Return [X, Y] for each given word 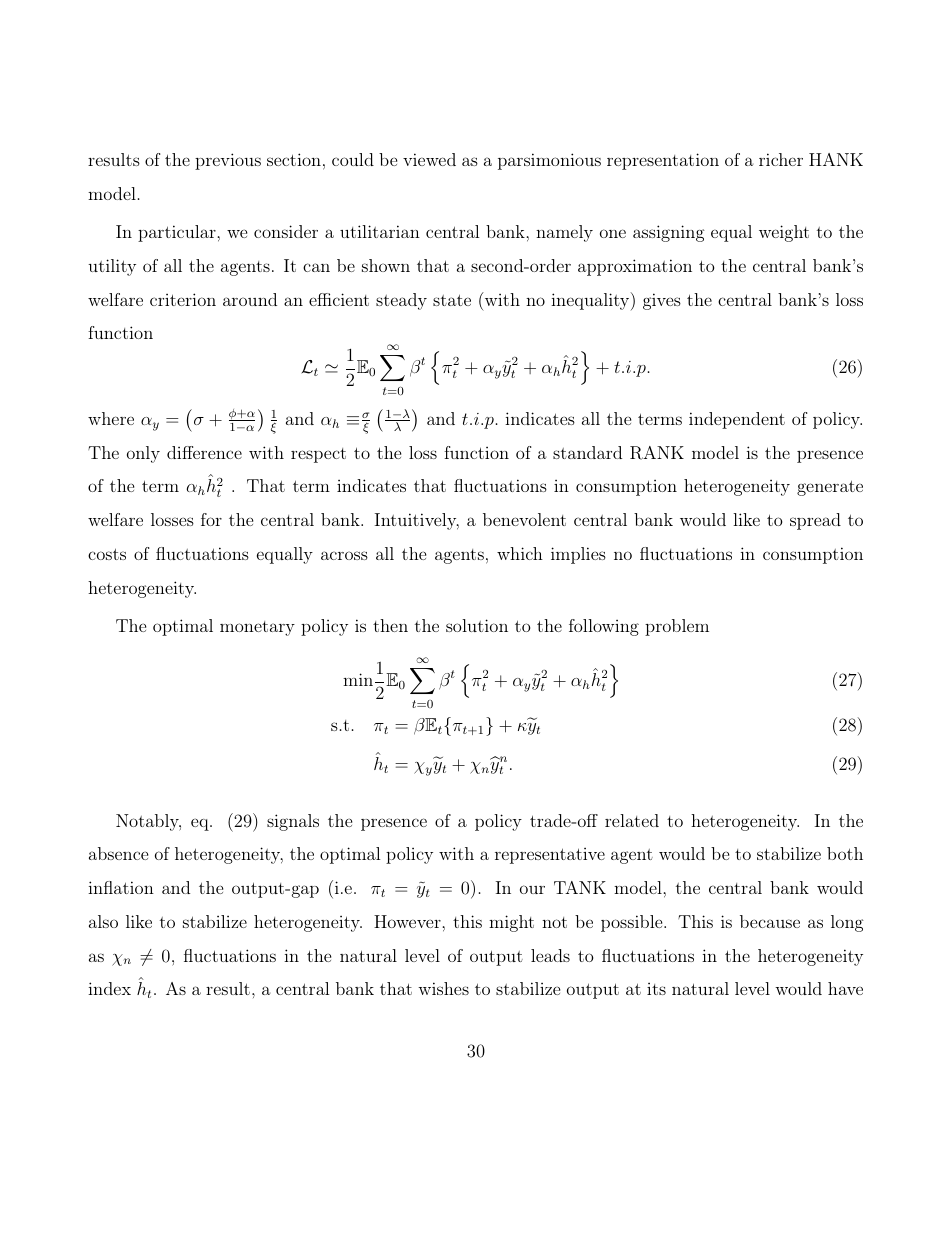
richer [781, 159]
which [520, 553]
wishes [443, 988]
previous [228, 161]
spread [815, 521]
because [770, 921]
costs [107, 554]
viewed [429, 159]
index [109, 988]
